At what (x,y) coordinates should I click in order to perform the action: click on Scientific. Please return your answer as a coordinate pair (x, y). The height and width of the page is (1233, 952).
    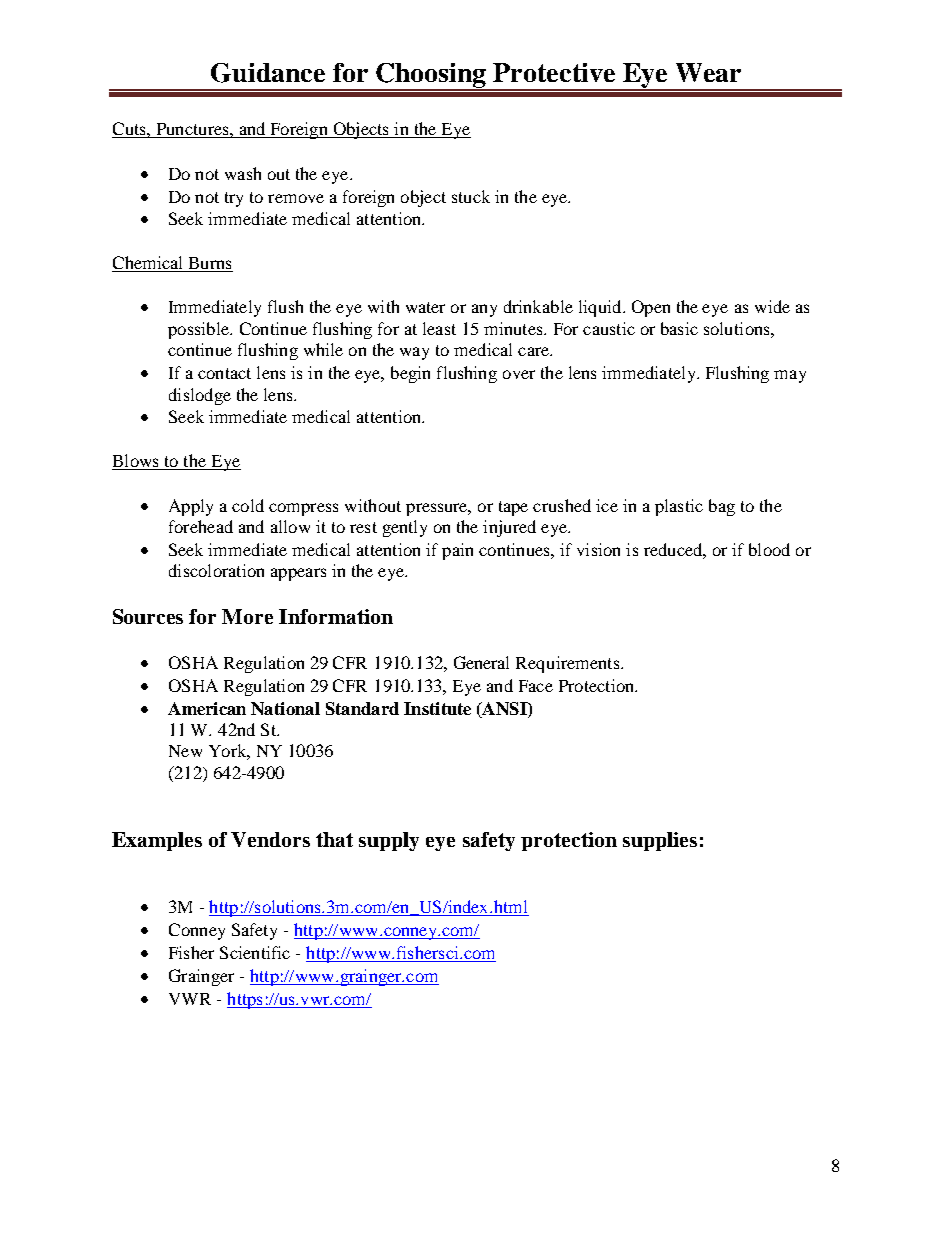
    Looking at the image, I should click on (255, 952).
